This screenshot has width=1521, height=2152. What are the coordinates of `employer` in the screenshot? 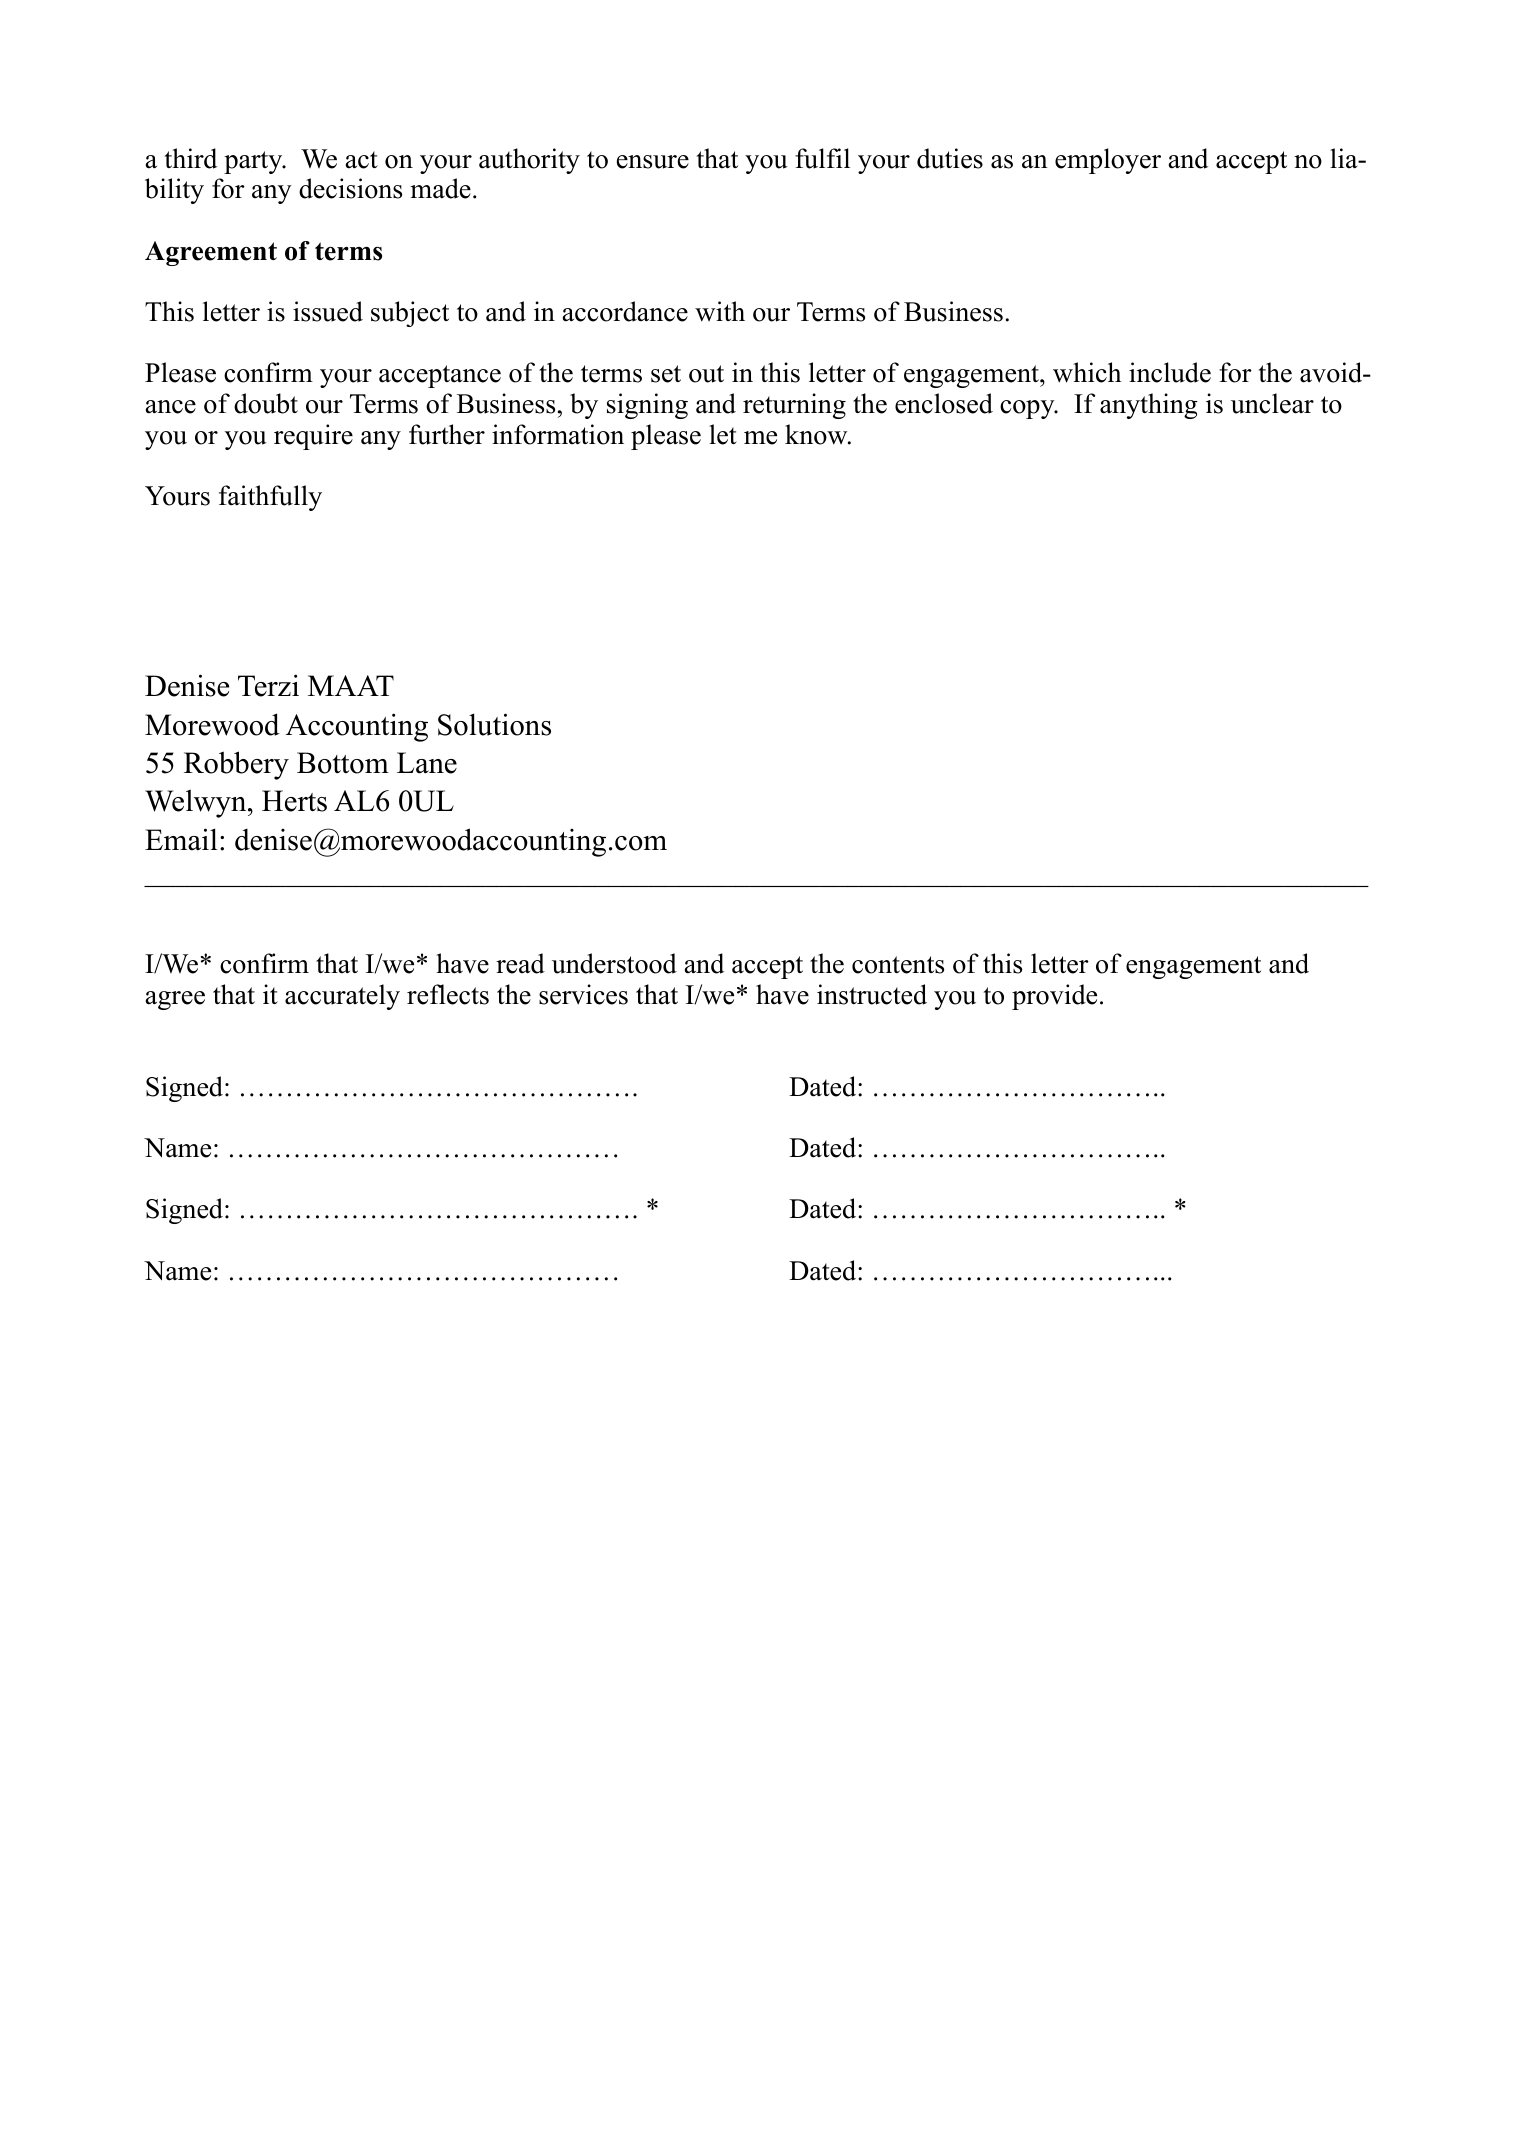 It's located at (1108, 161).
